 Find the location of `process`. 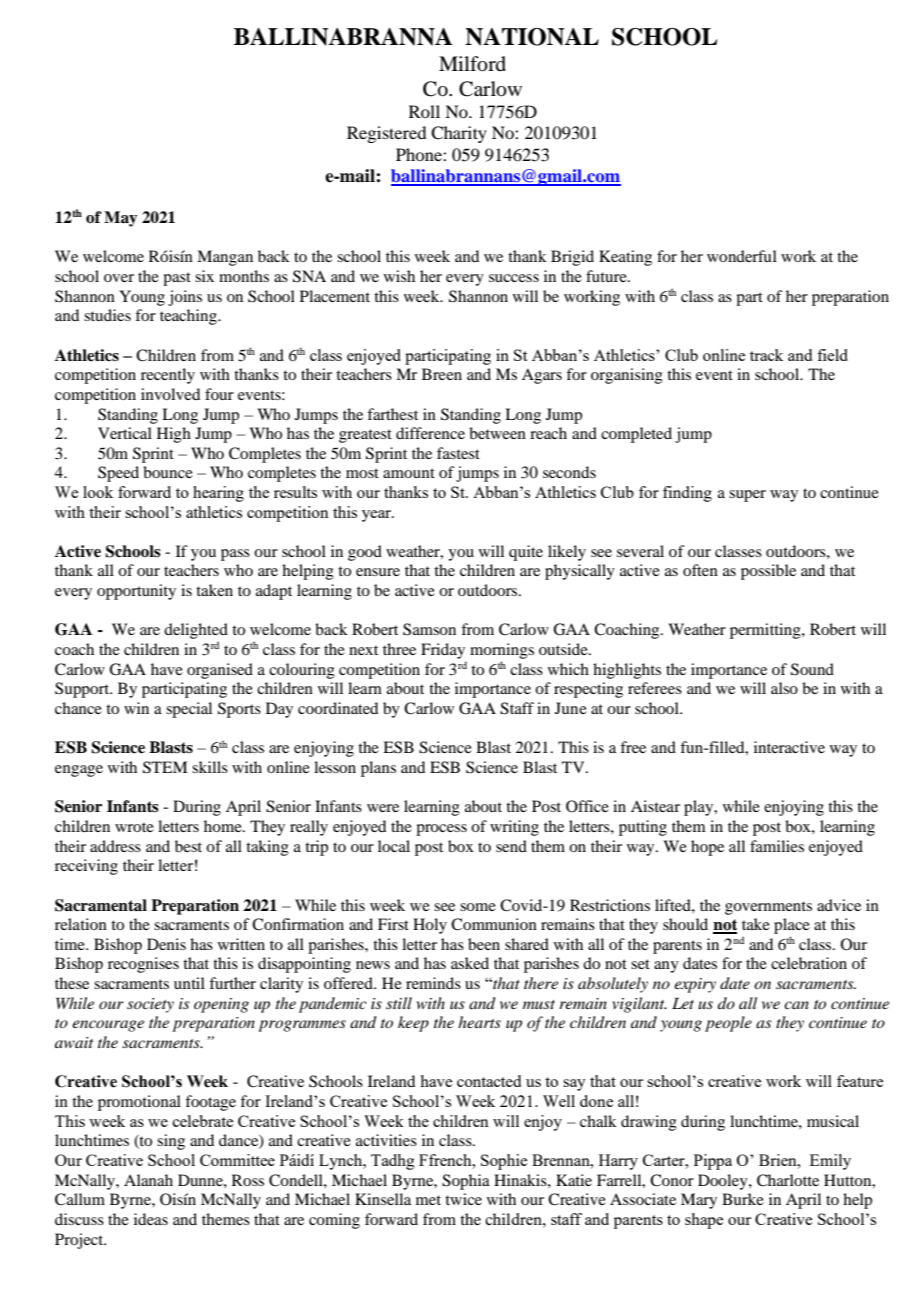

process is located at coordinates (441, 830).
